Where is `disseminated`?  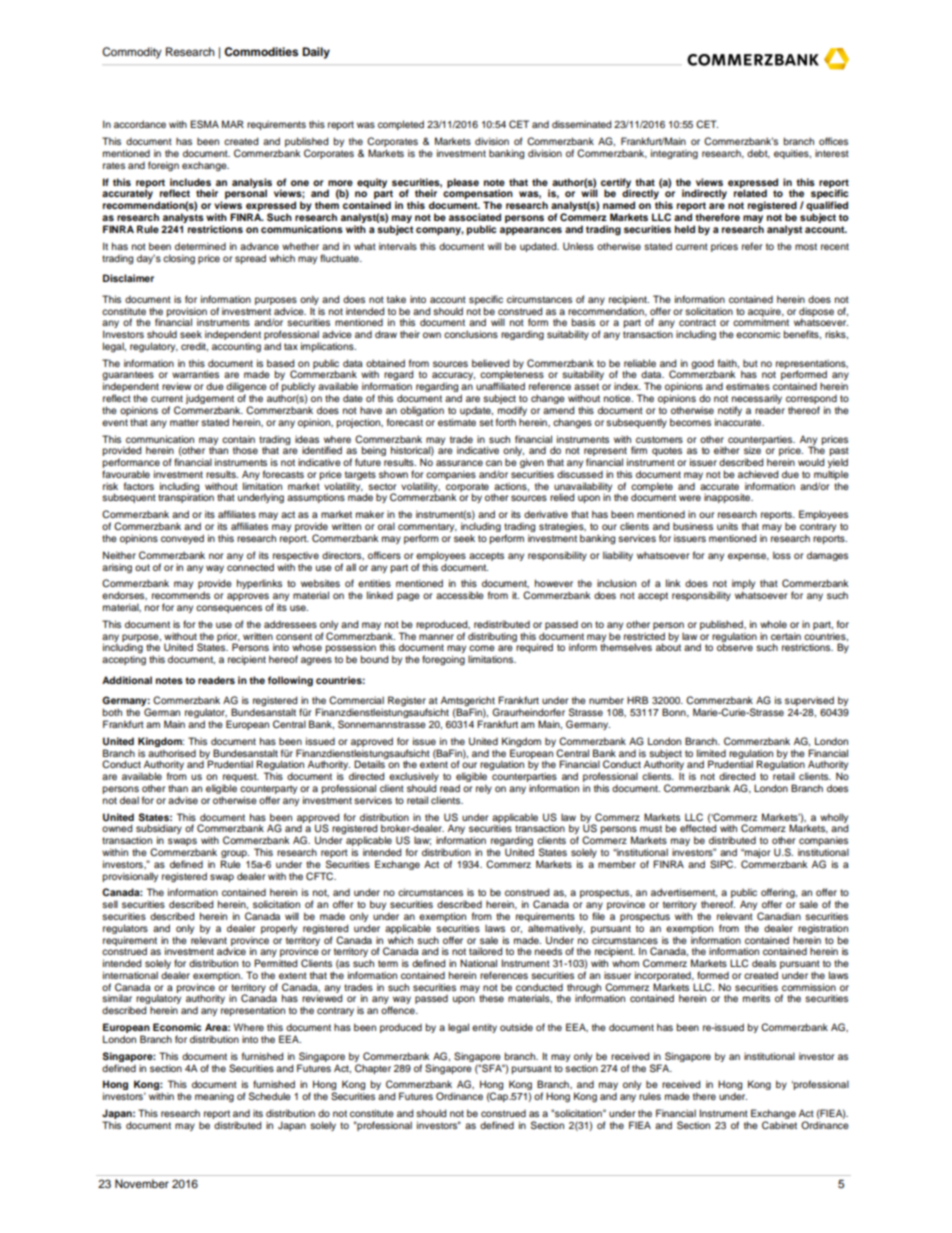
disseminated is located at coordinates (581, 124).
